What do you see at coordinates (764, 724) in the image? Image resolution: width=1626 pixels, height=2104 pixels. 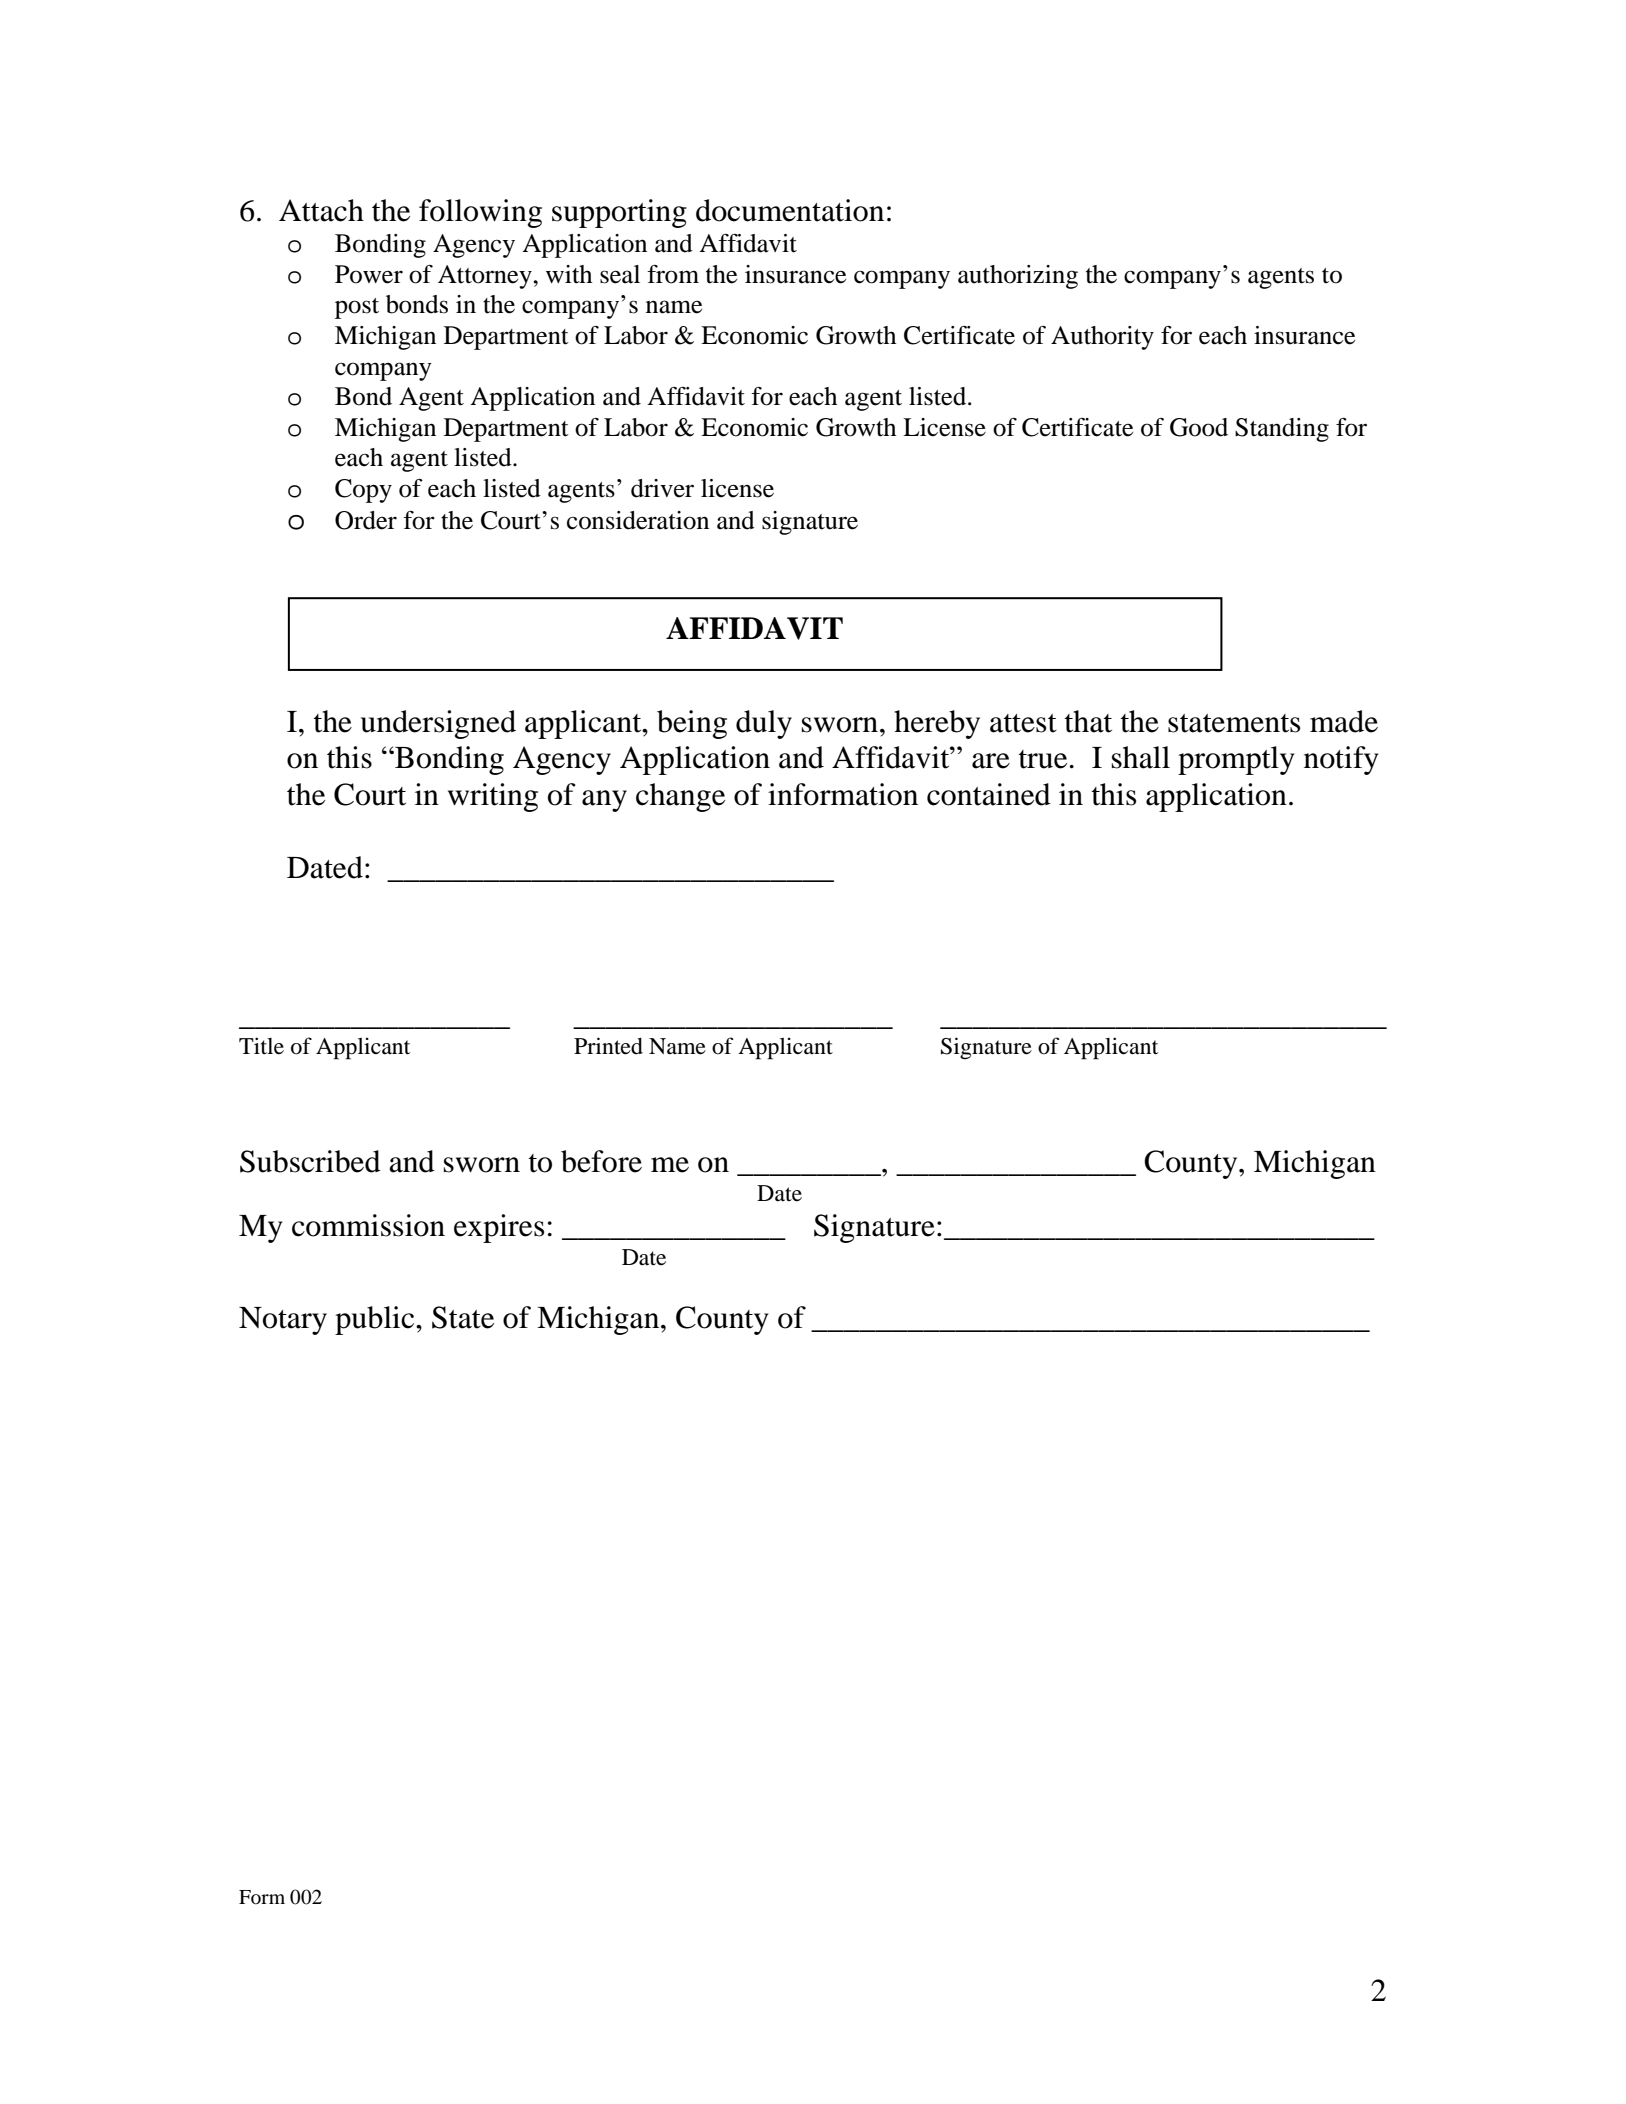 I see `duly` at bounding box center [764, 724].
